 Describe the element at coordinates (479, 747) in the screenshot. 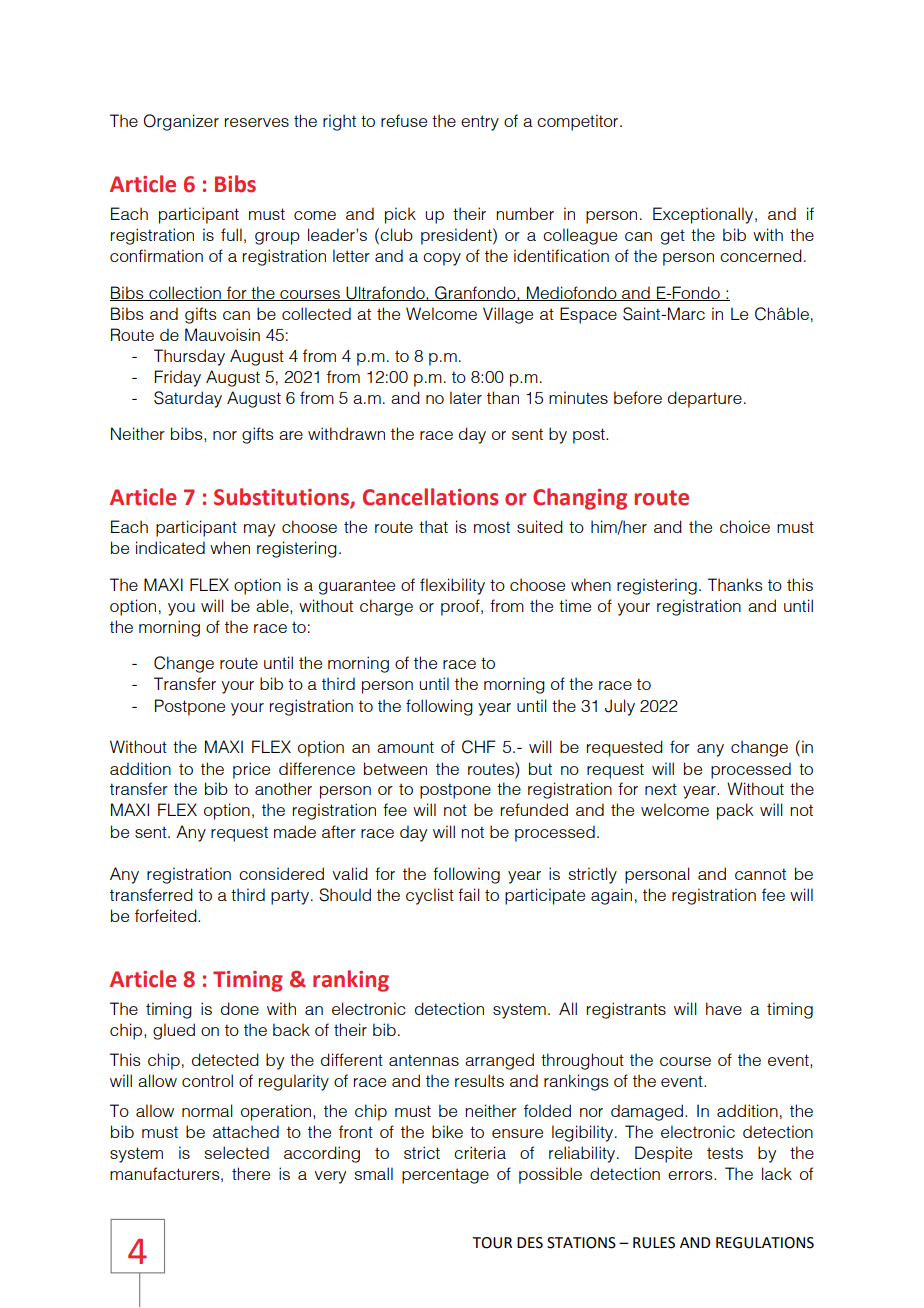

I see `CHF` at that location.
